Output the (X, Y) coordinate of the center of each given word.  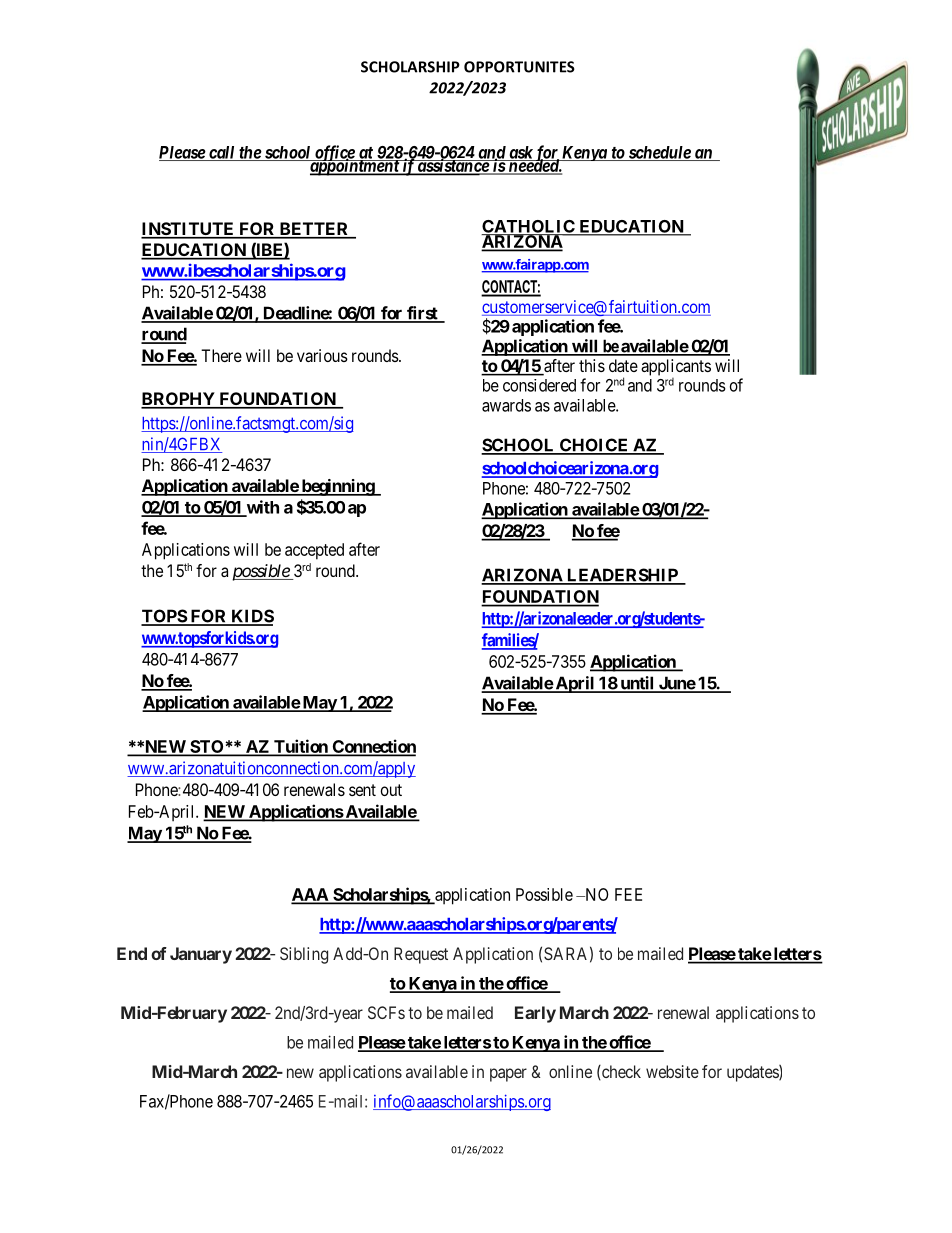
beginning (337, 487)
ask (520, 153)
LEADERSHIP (622, 576)
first (422, 314)
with (262, 508)
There (221, 355)
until (637, 684)
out (391, 790)
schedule (659, 153)
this (592, 365)
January (201, 955)
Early (535, 1014)
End (132, 953)
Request (421, 955)
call (222, 153)
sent (362, 790)
